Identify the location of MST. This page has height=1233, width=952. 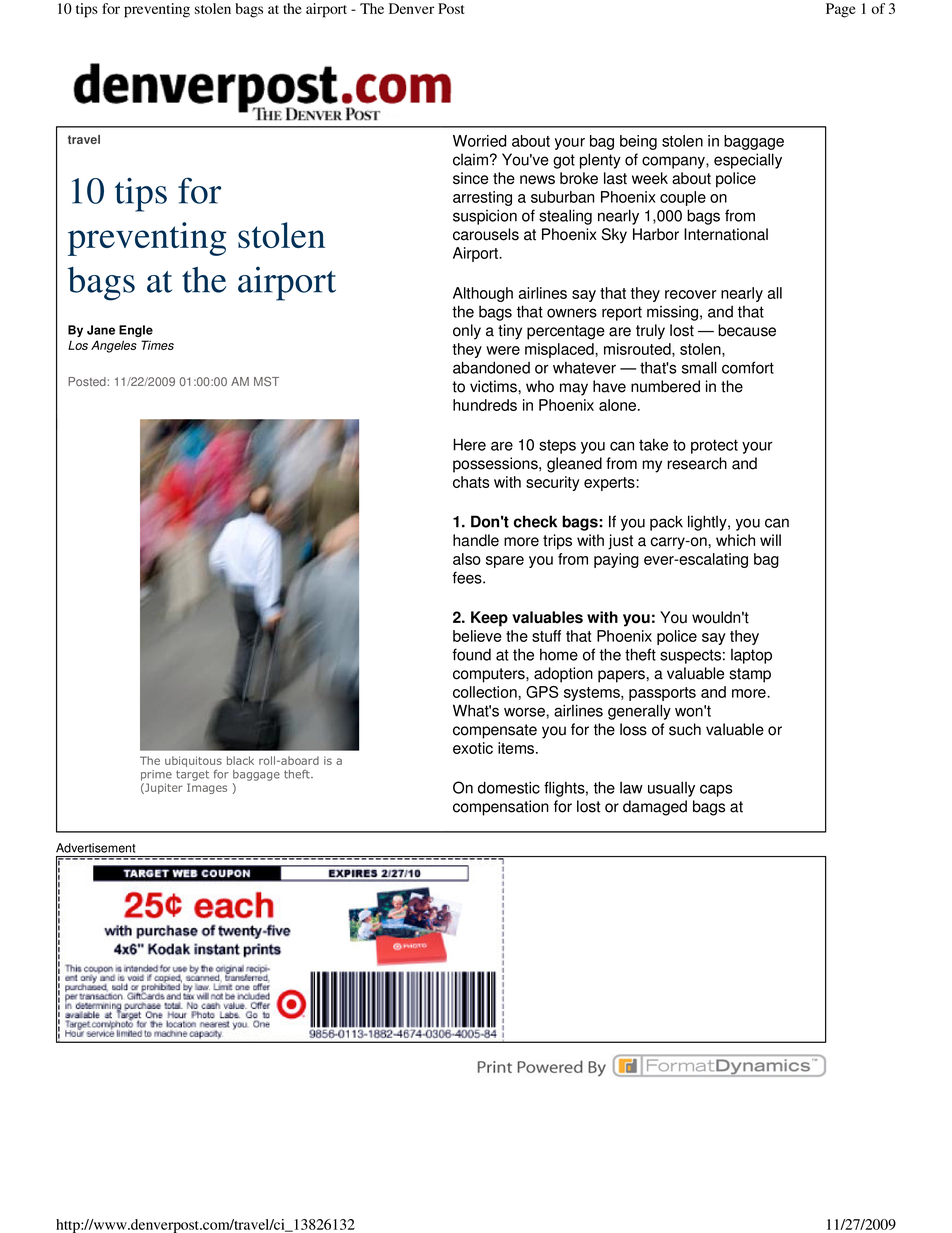
(266, 381).
